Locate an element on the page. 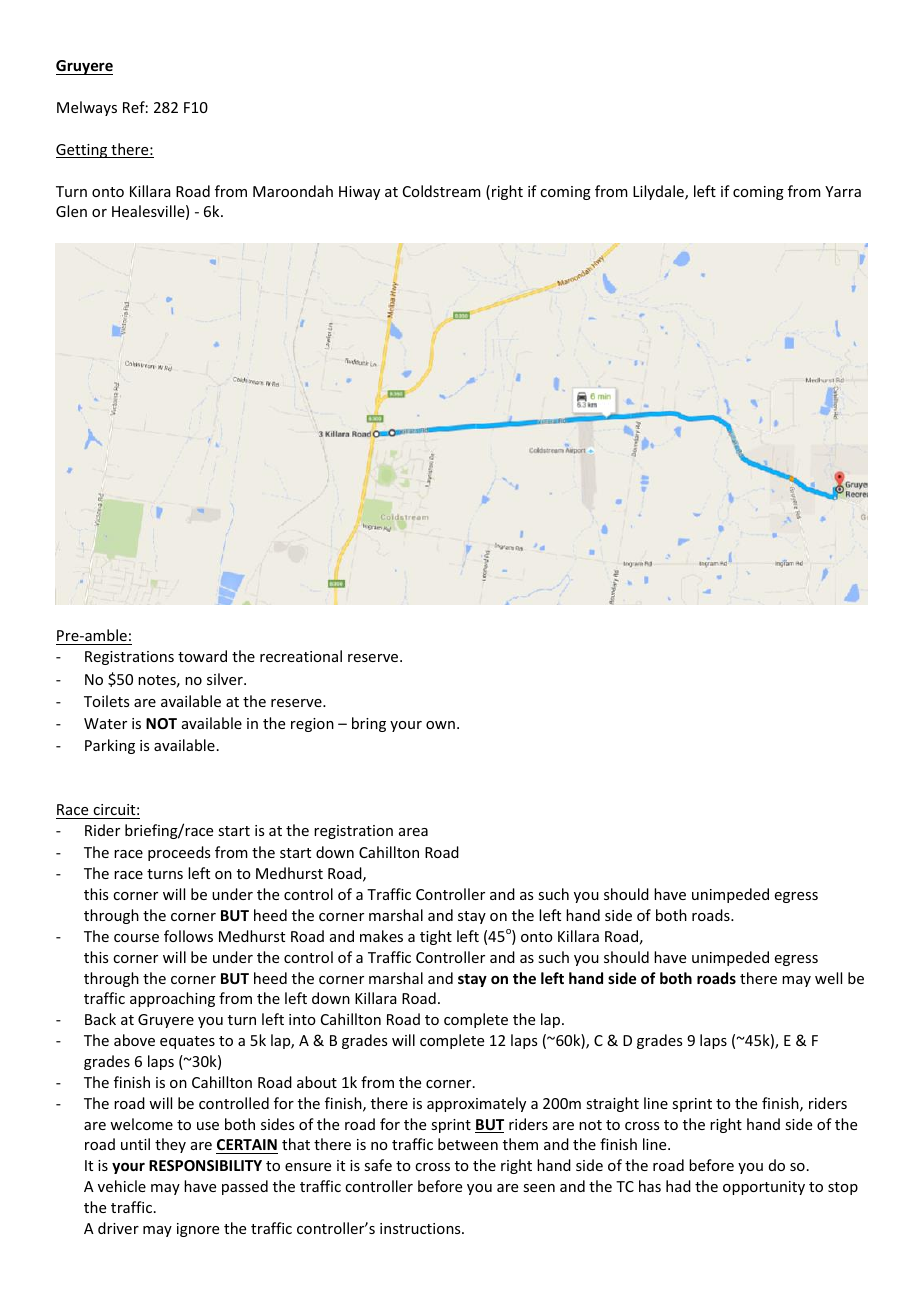 The height and width of the page is (1308, 924). Glen is located at coordinates (71, 211).
